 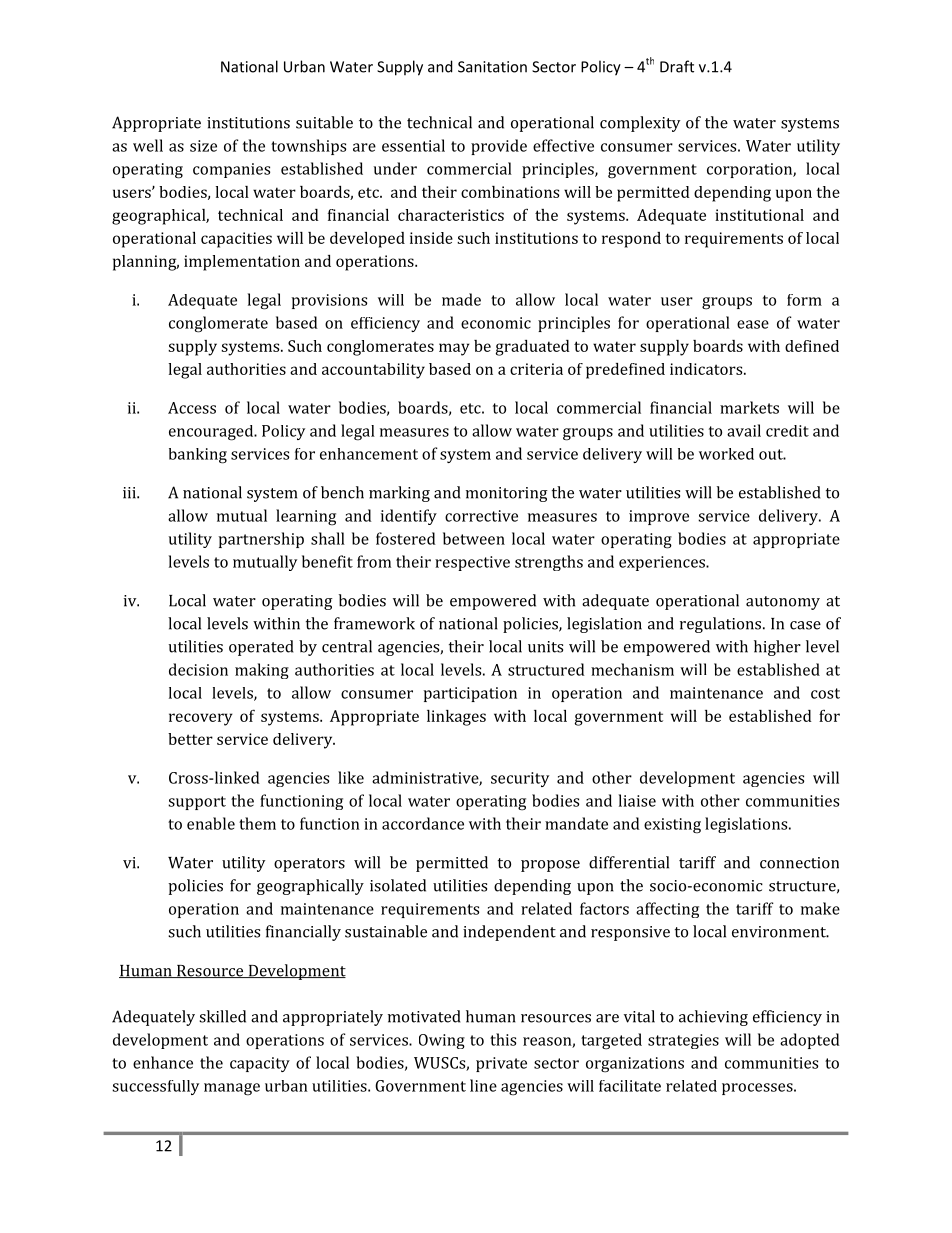 What do you see at coordinates (783, 603) in the screenshot?
I see `autonomy` at bounding box center [783, 603].
